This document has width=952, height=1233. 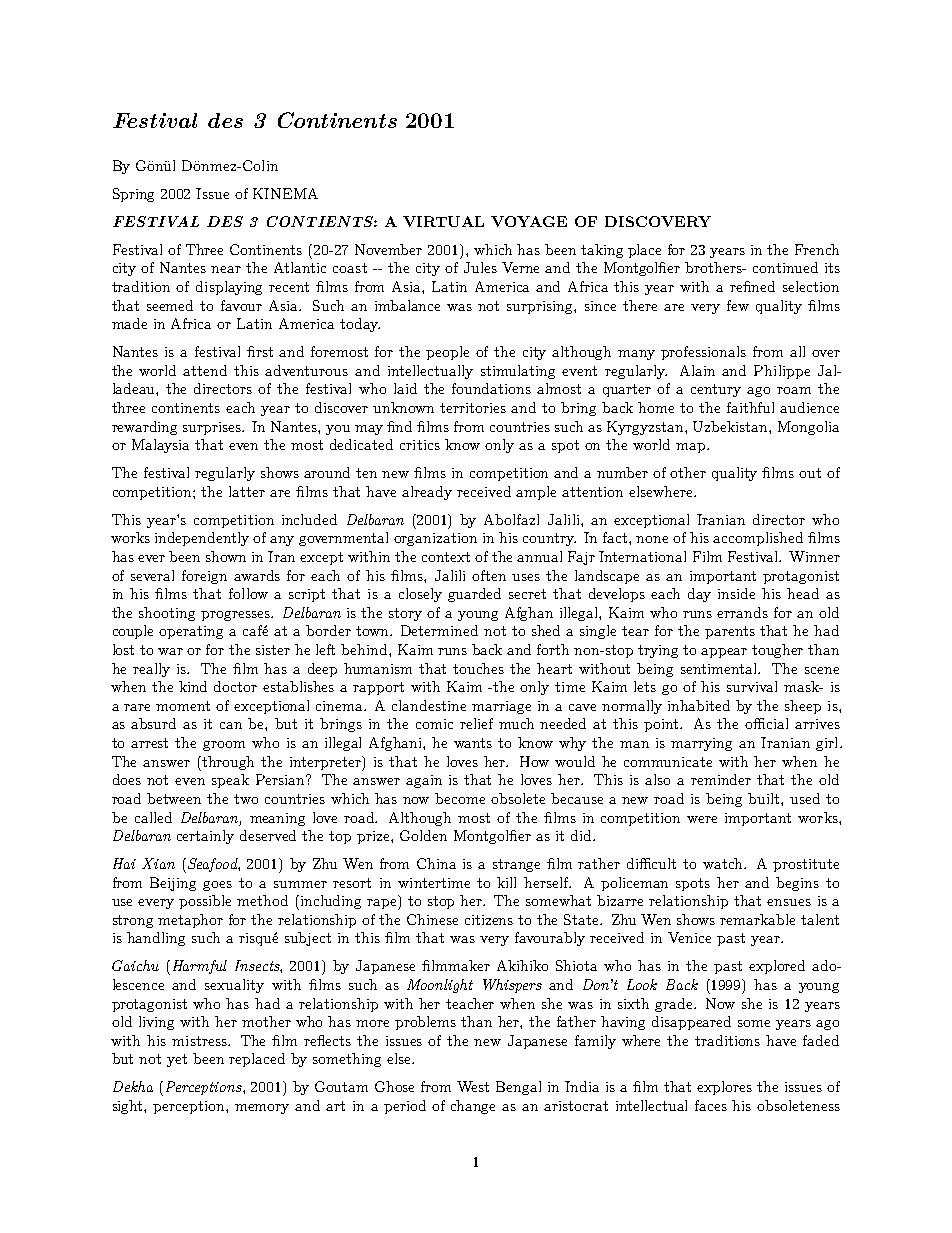 I want to click on tougher, so click(x=777, y=651).
